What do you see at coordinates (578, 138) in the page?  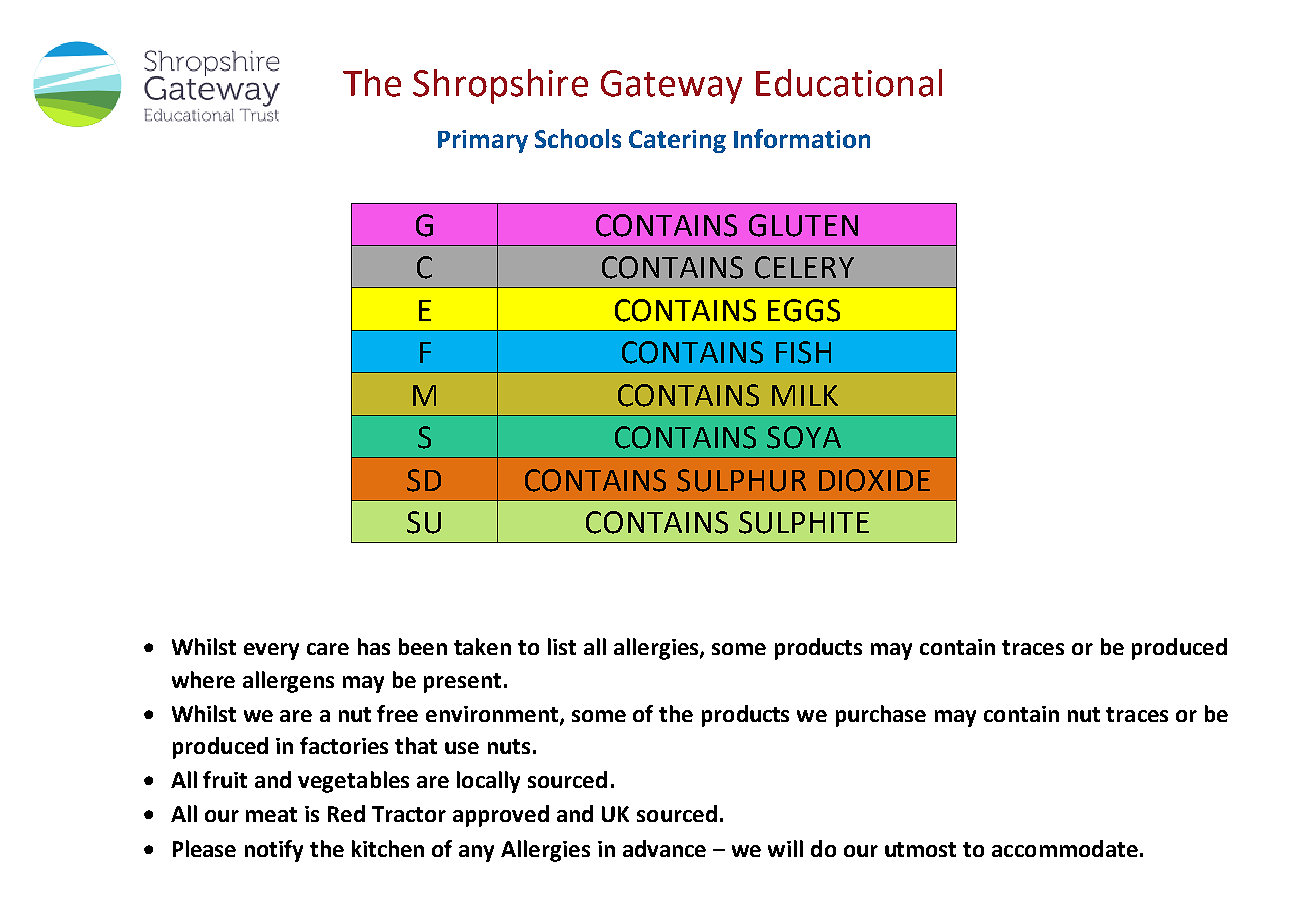 I see `Schools` at bounding box center [578, 138].
